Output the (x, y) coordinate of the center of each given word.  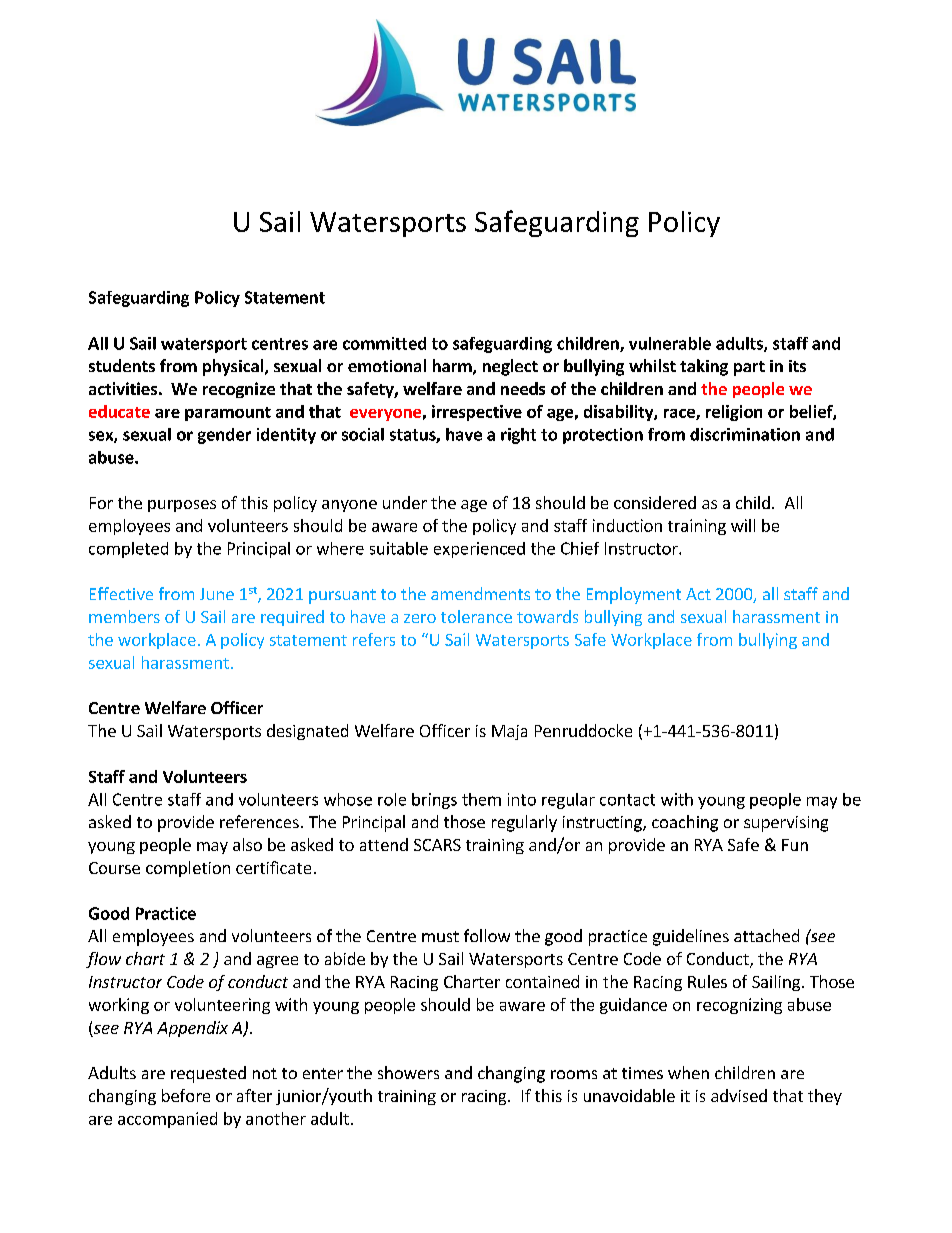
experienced (479, 550)
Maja (509, 732)
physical (234, 367)
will (743, 525)
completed (128, 550)
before (186, 1095)
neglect (510, 367)
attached (766, 935)
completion (188, 869)
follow (487, 935)
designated (307, 732)
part (749, 368)
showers (408, 1072)
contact (627, 800)
